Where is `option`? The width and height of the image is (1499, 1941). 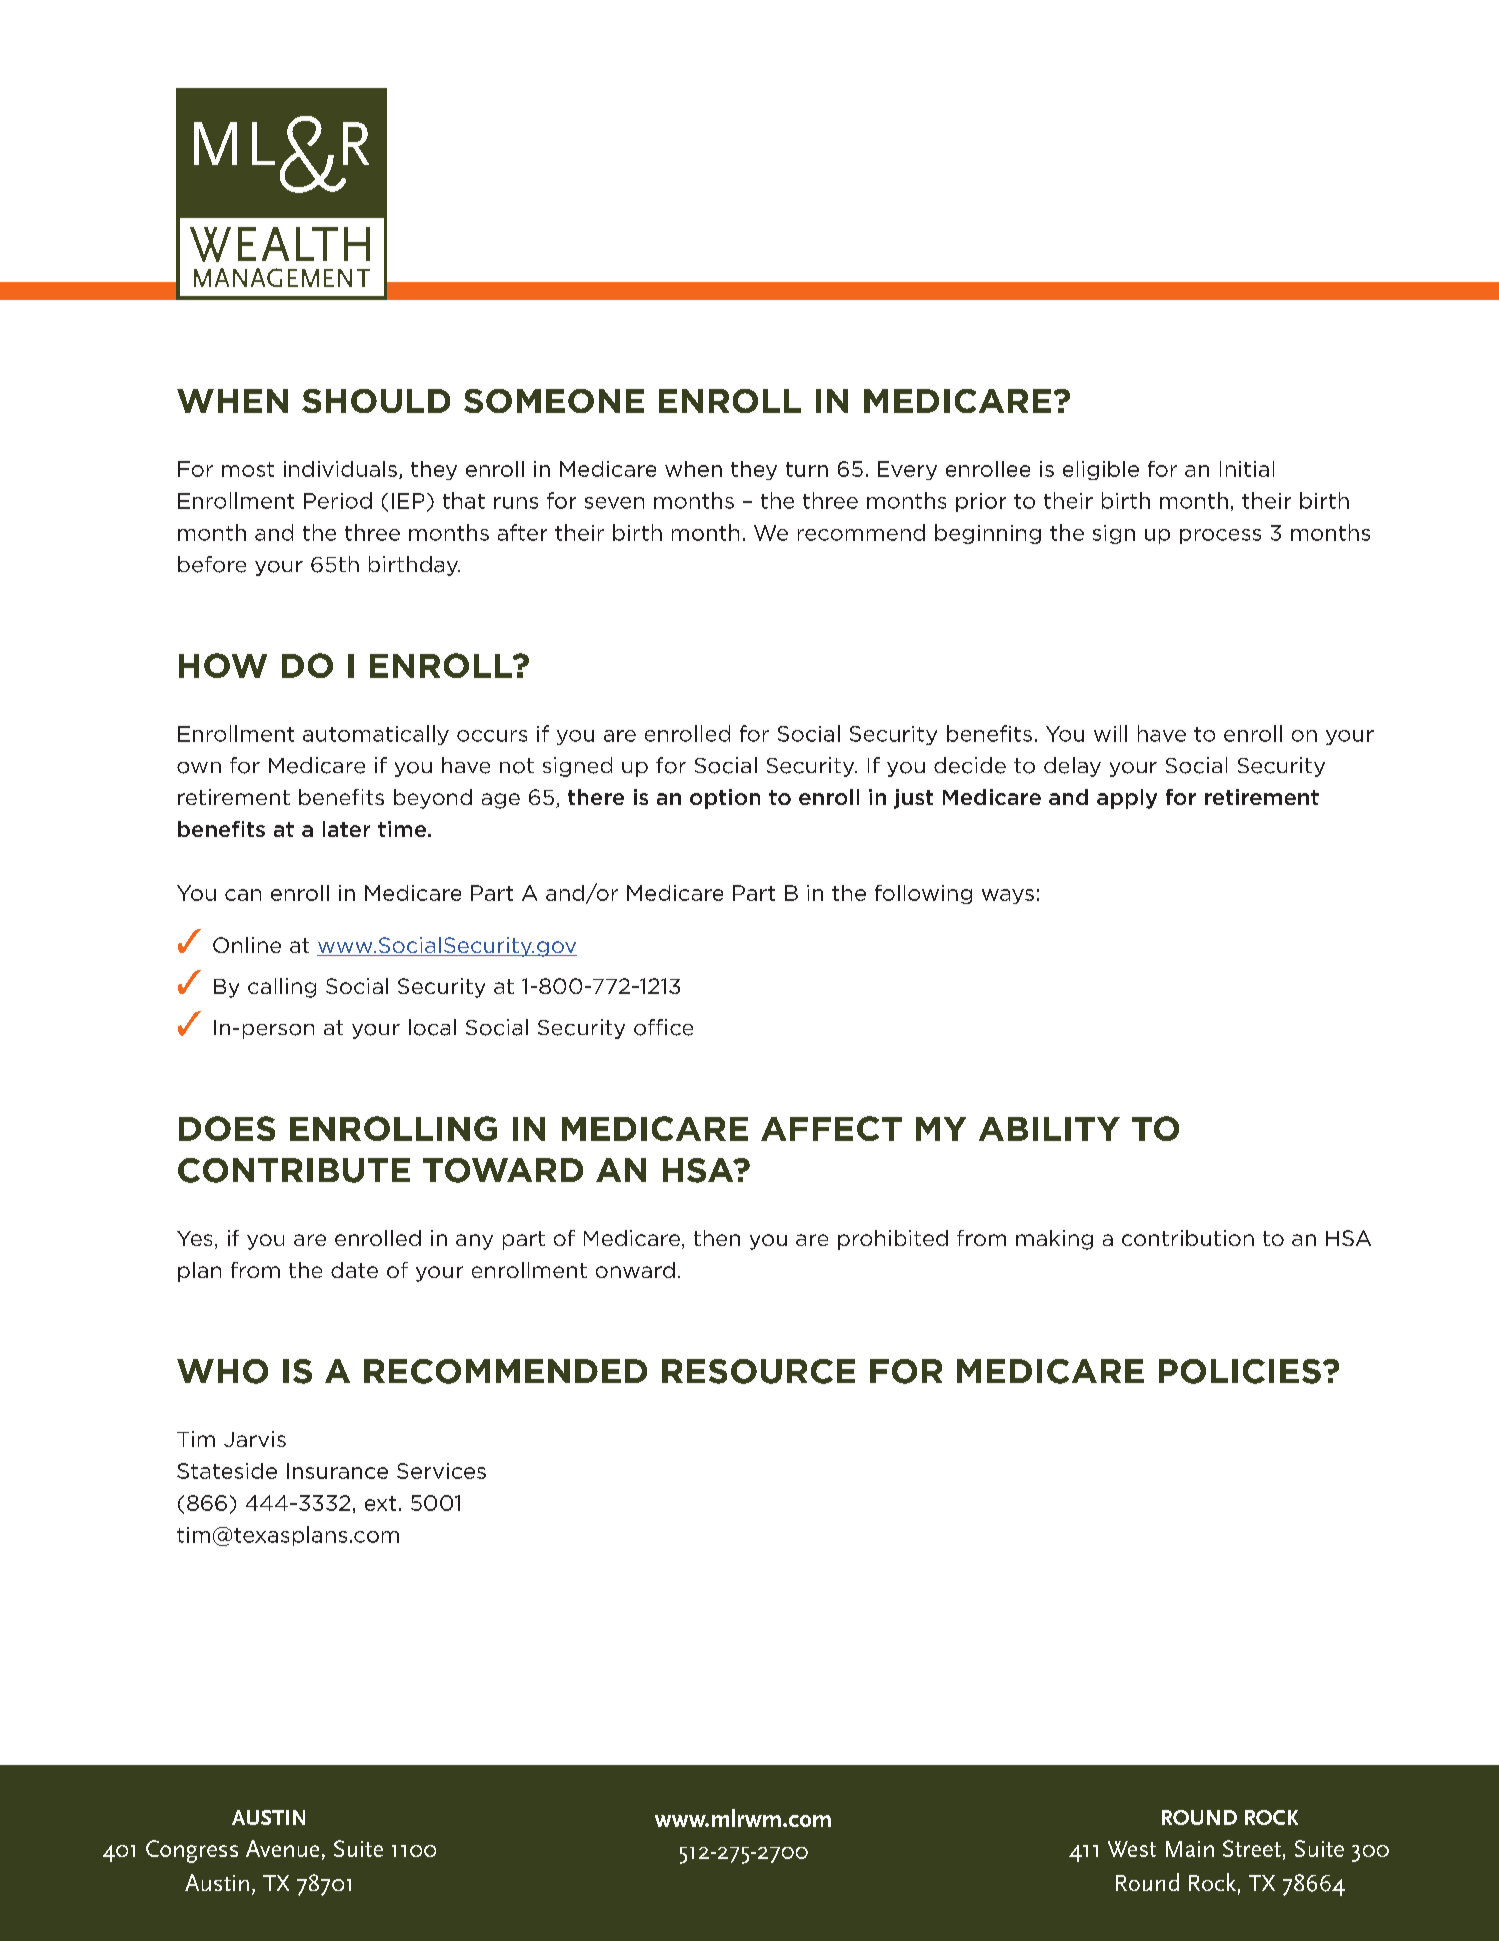 option is located at coordinates (725, 799).
